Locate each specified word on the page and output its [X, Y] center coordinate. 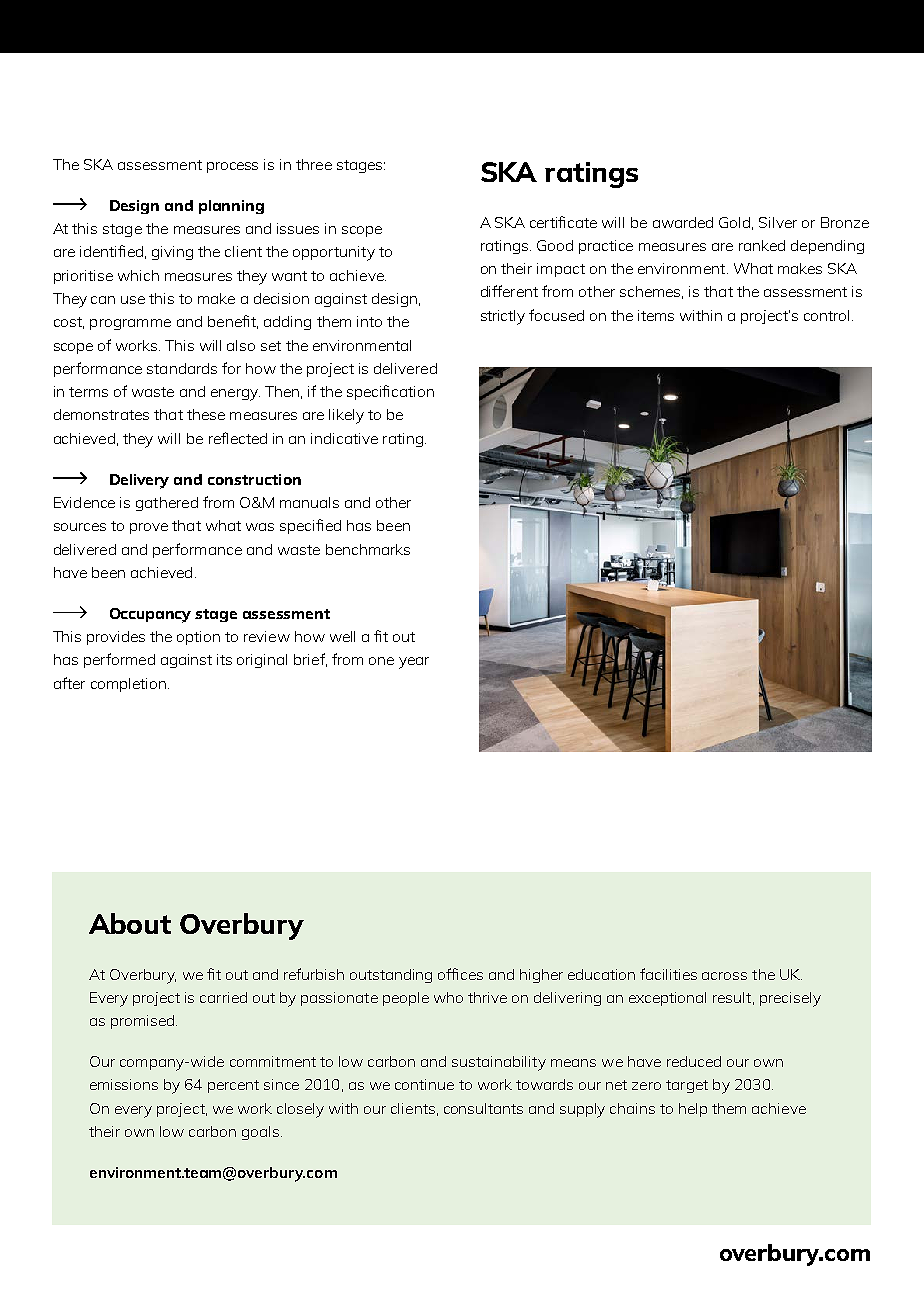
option [198, 638]
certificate [563, 222]
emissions [124, 1084]
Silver [778, 222]
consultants [483, 1108]
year [414, 663]
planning [231, 207]
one [381, 661]
